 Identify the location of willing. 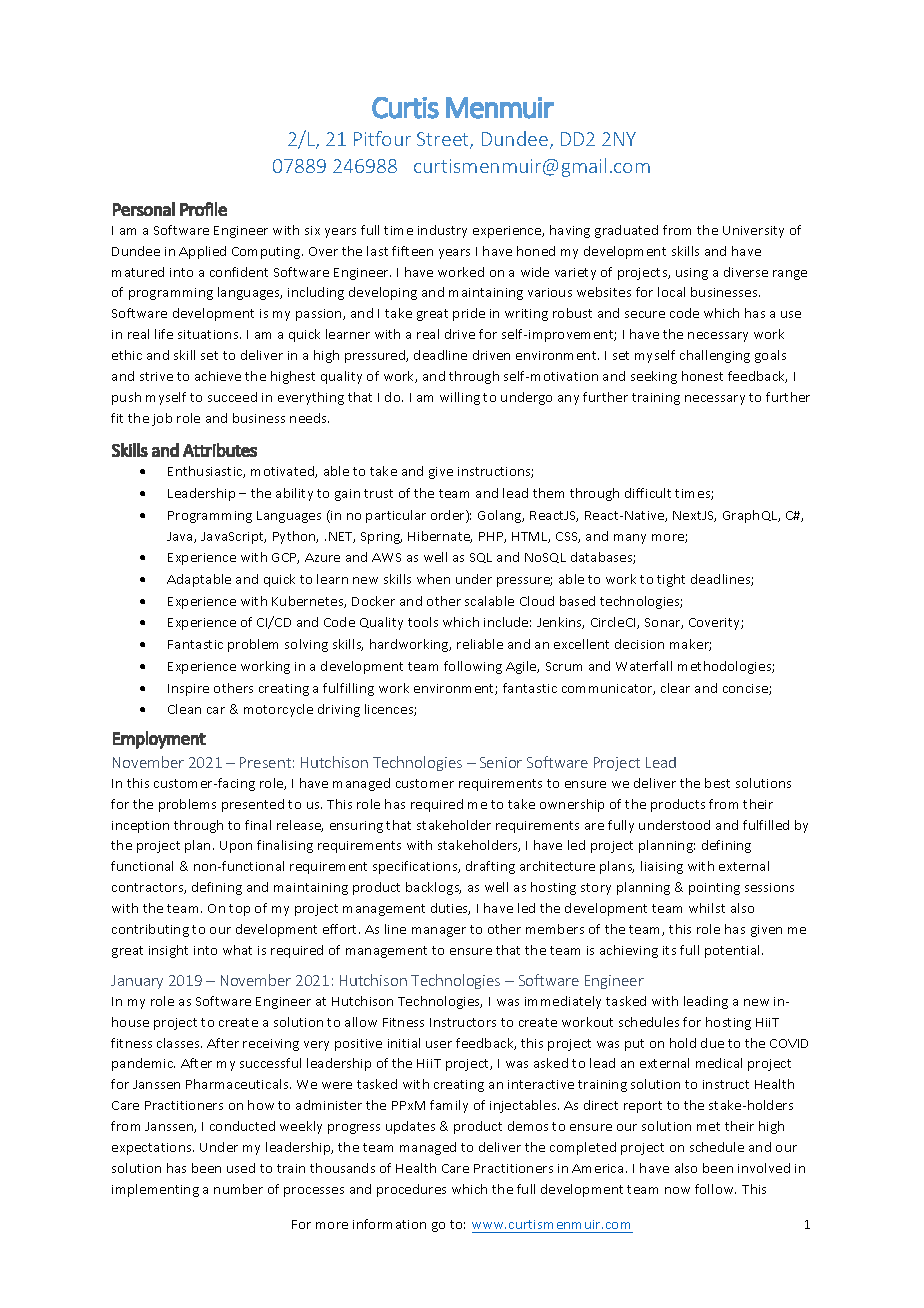
(460, 398).
